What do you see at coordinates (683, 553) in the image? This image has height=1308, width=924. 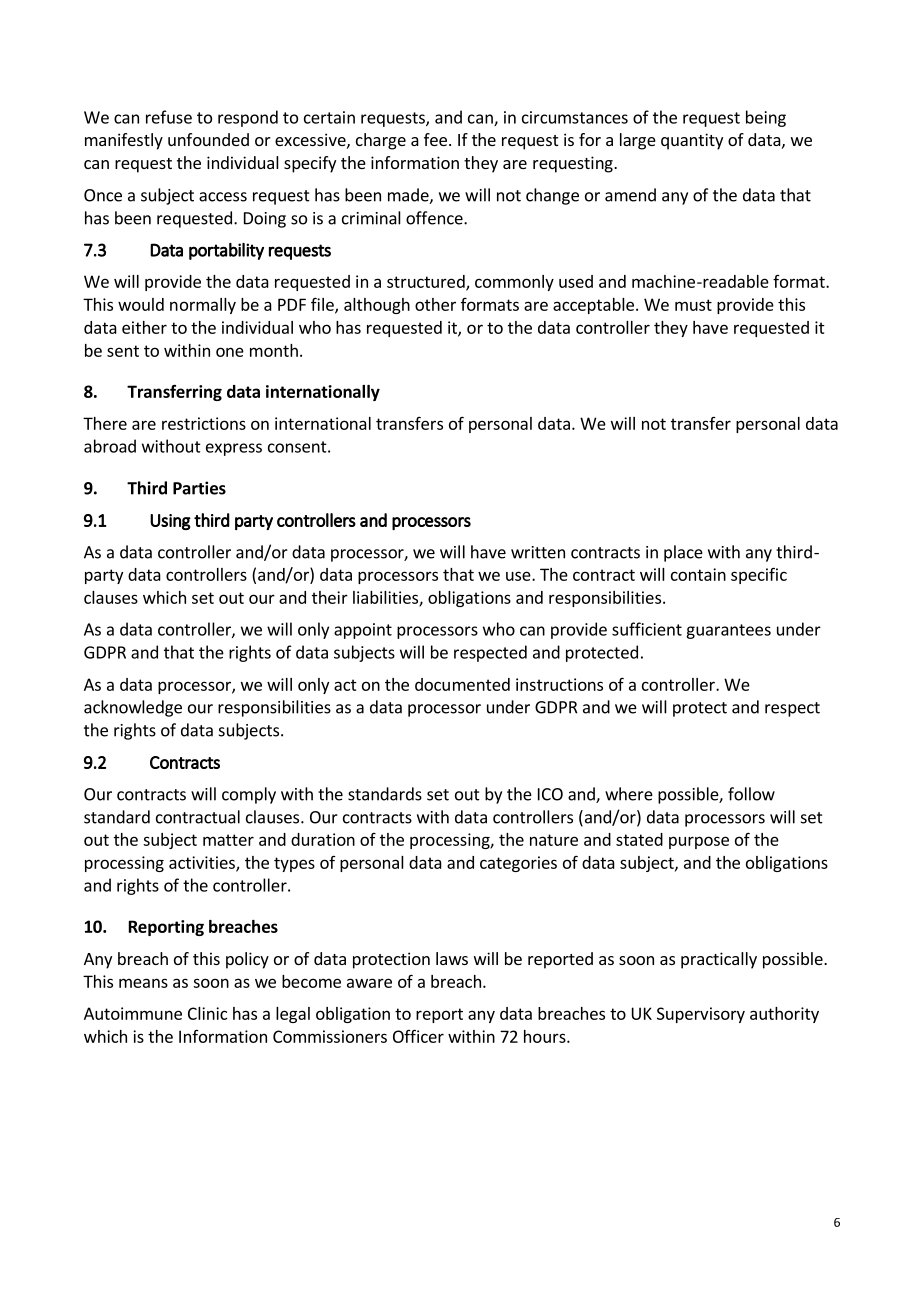 I see `place` at bounding box center [683, 553].
